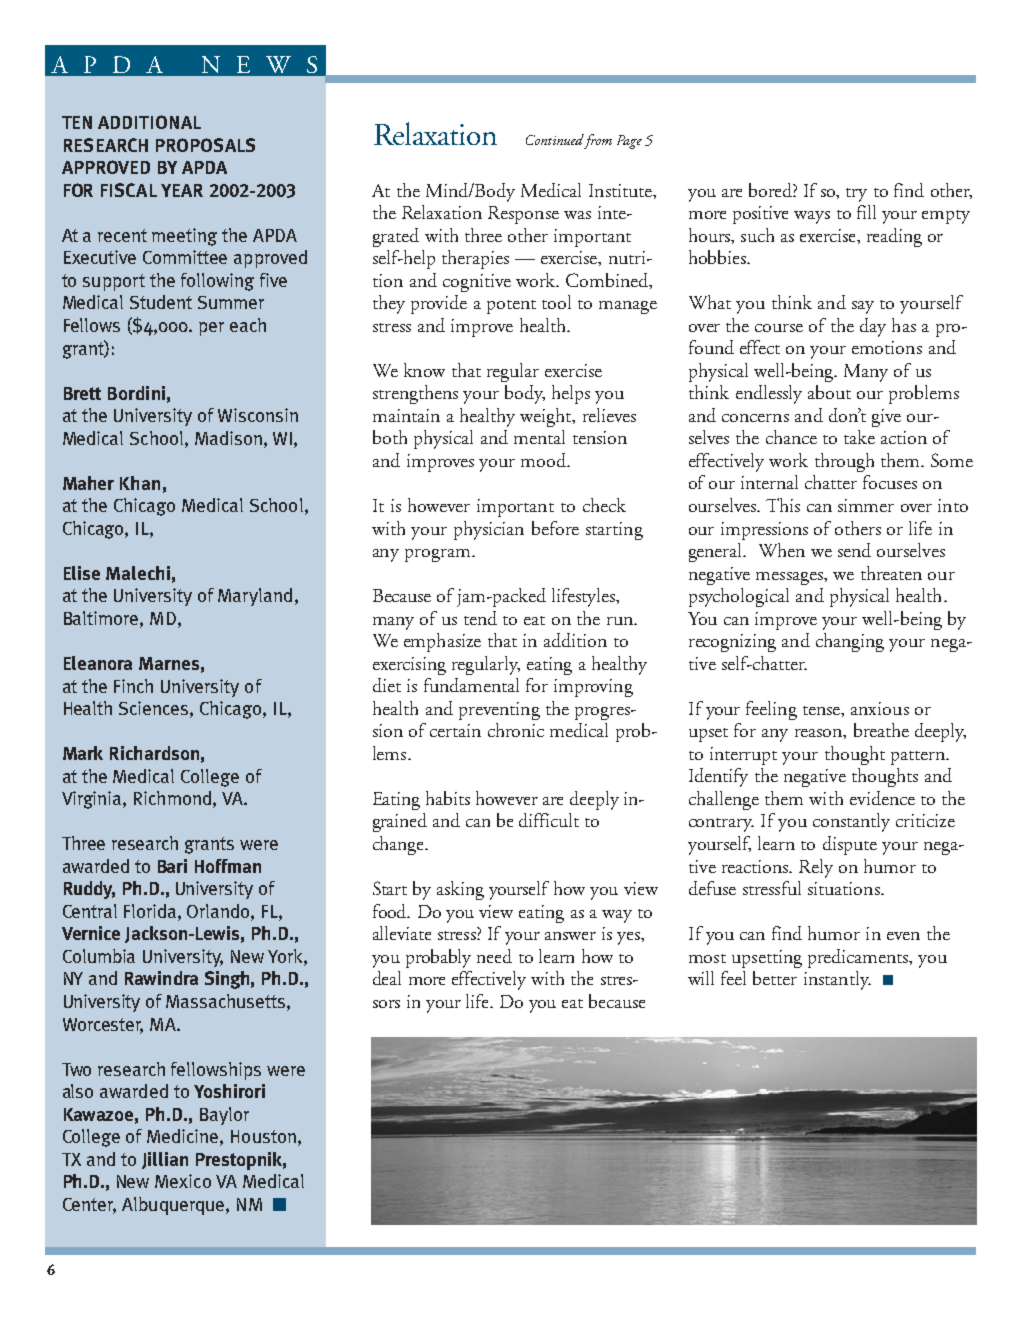  I want to click on Florida, so click(151, 912).
